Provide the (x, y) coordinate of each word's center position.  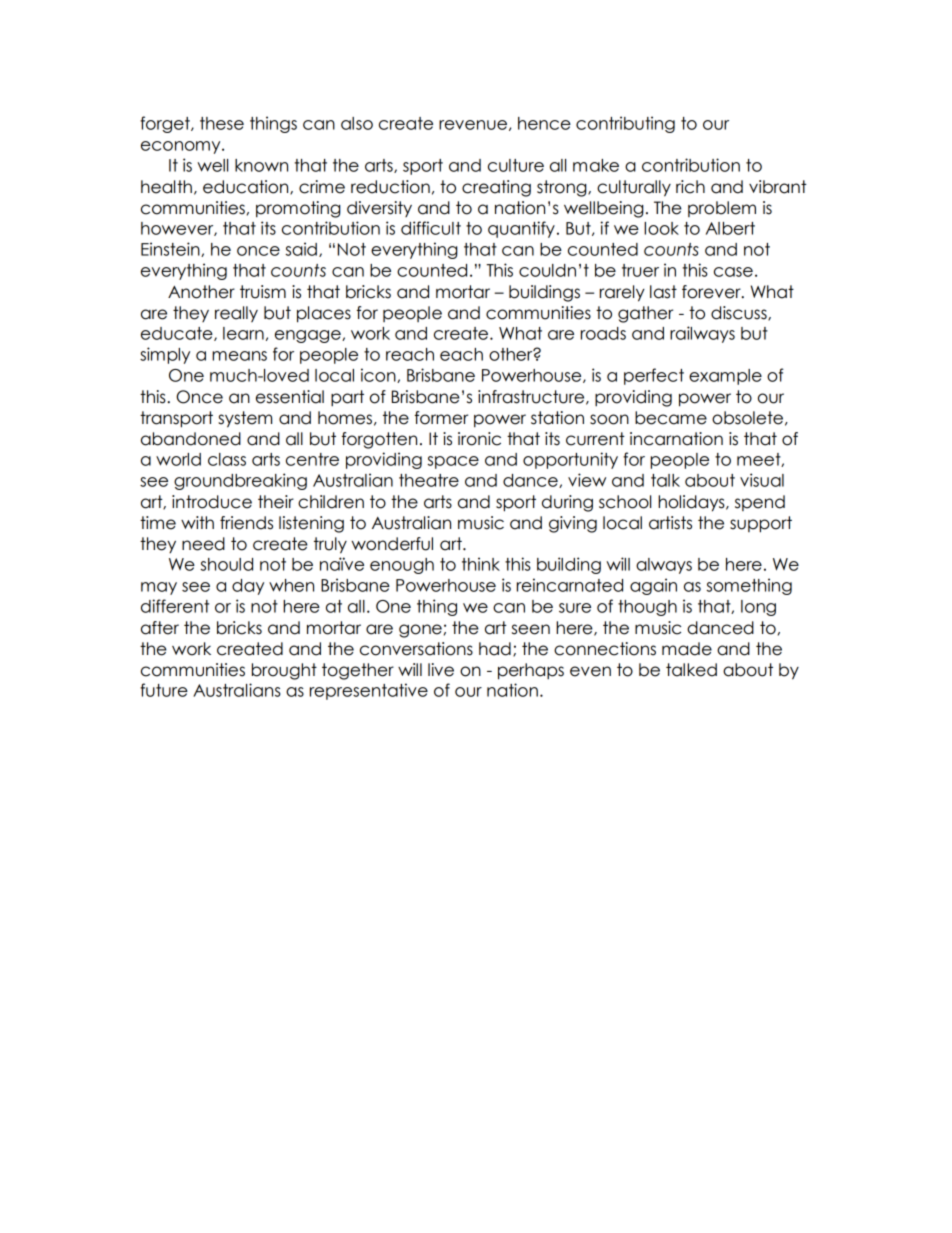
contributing (625, 124)
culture (516, 165)
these (222, 123)
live (441, 670)
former (441, 418)
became (671, 418)
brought (284, 671)
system (245, 419)
